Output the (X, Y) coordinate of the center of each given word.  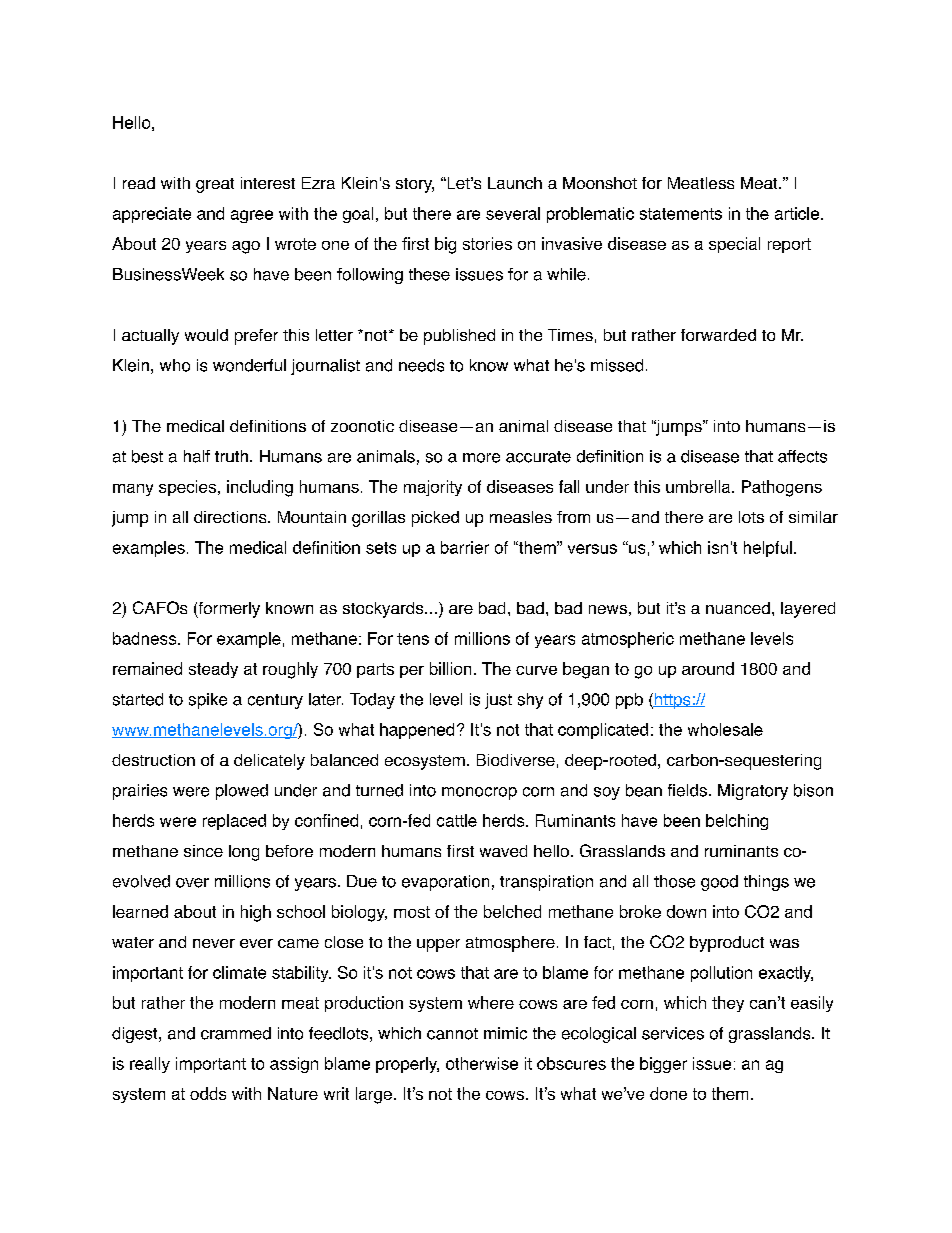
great (215, 185)
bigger (663, 1065)
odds (208, 1093)
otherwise (482, 1063)
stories (487, 243)
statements (681, 214)
